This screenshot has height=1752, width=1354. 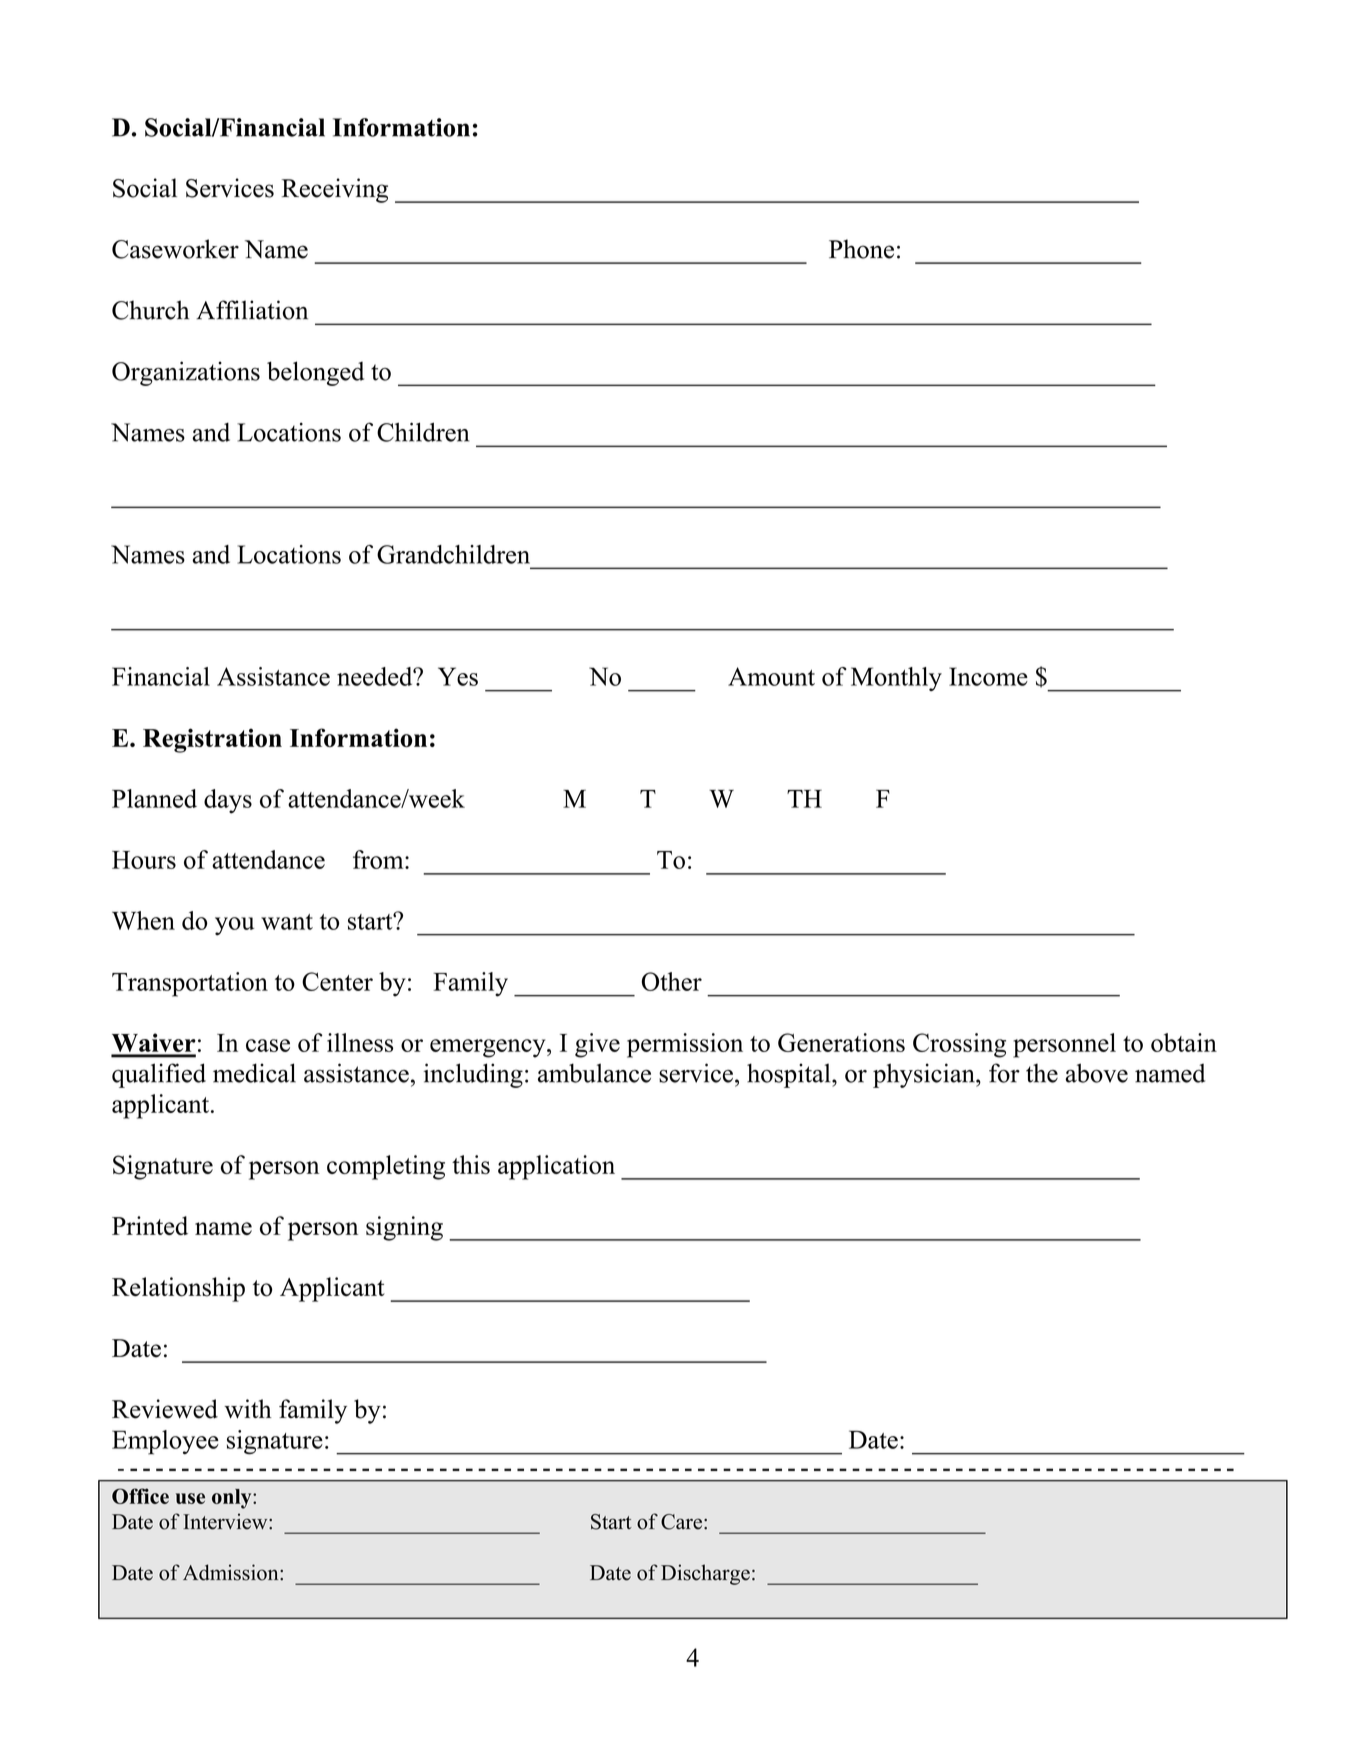 I want to click on Phone, so click(x=861, y=249).
